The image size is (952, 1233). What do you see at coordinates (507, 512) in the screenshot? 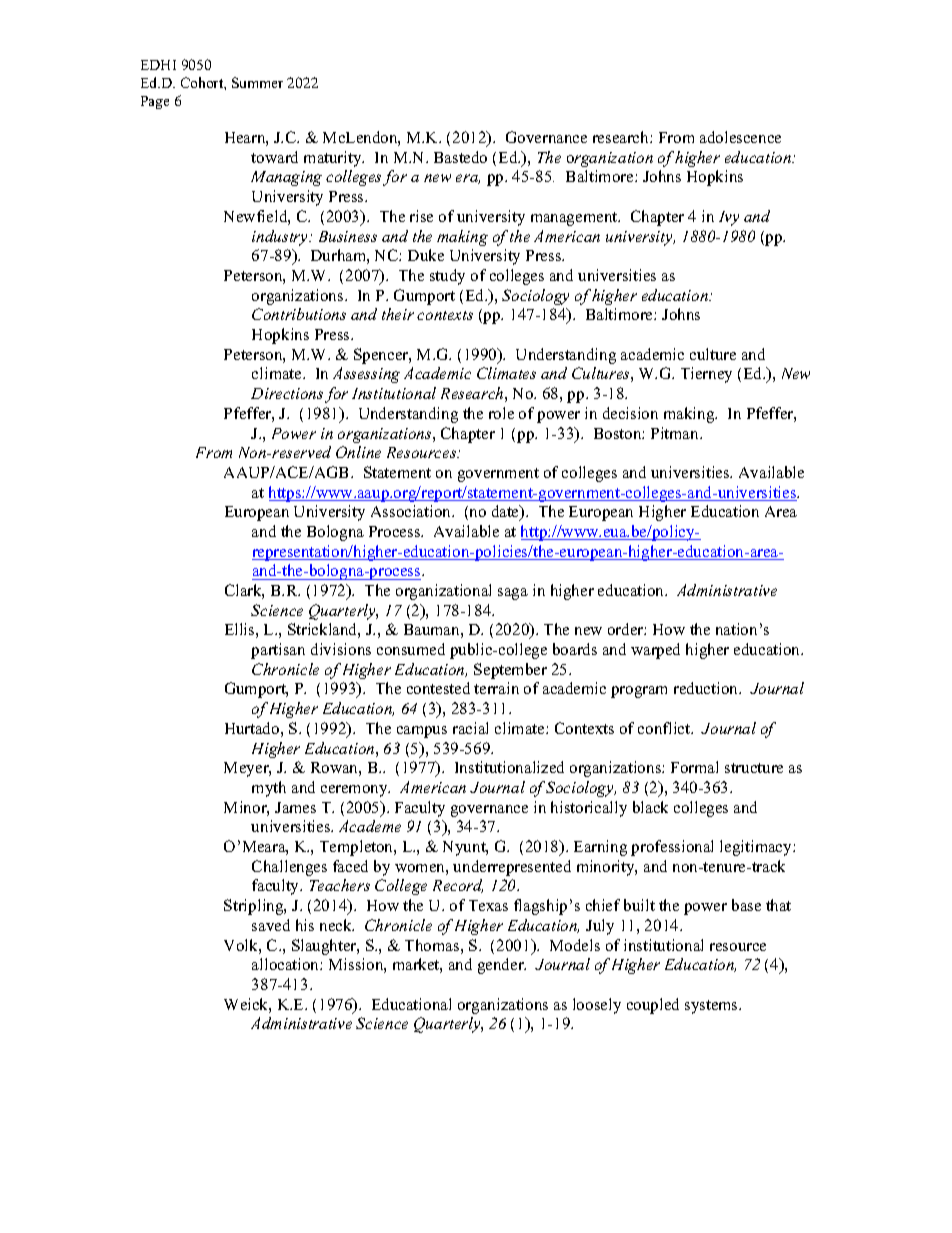
I see `date` at bounding box center [507, 512].
